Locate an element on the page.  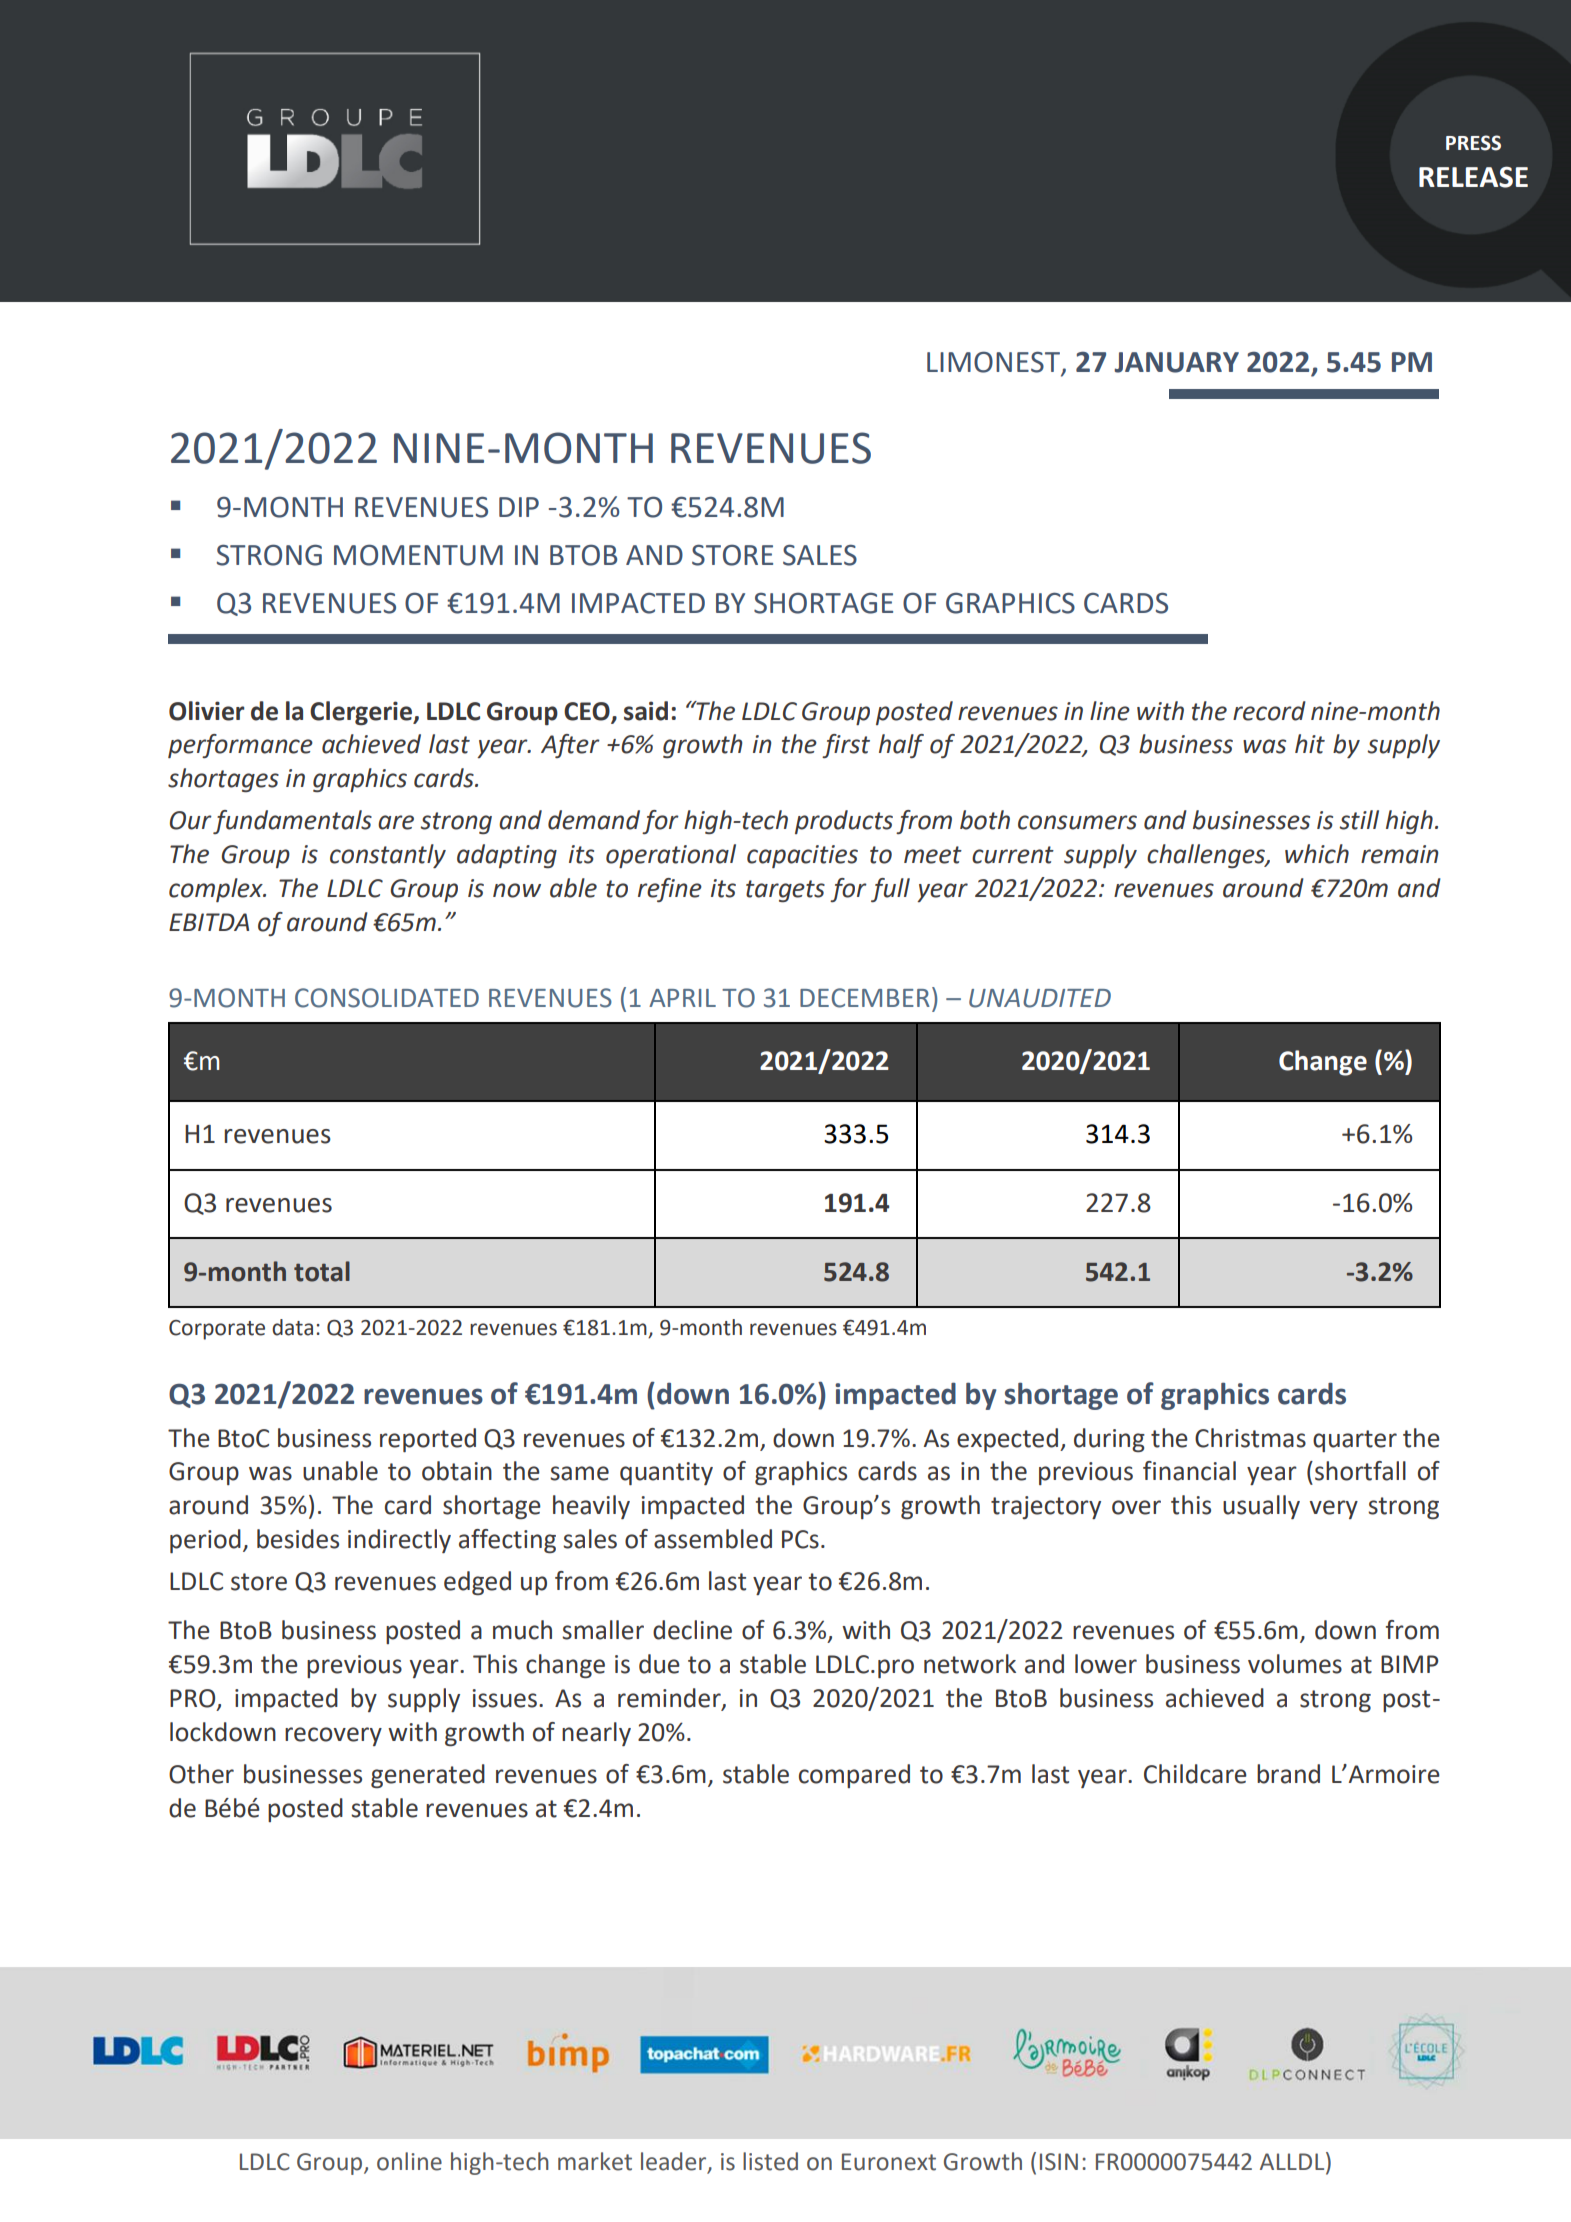
JANUARY is located at coordinates (1176, 362).
